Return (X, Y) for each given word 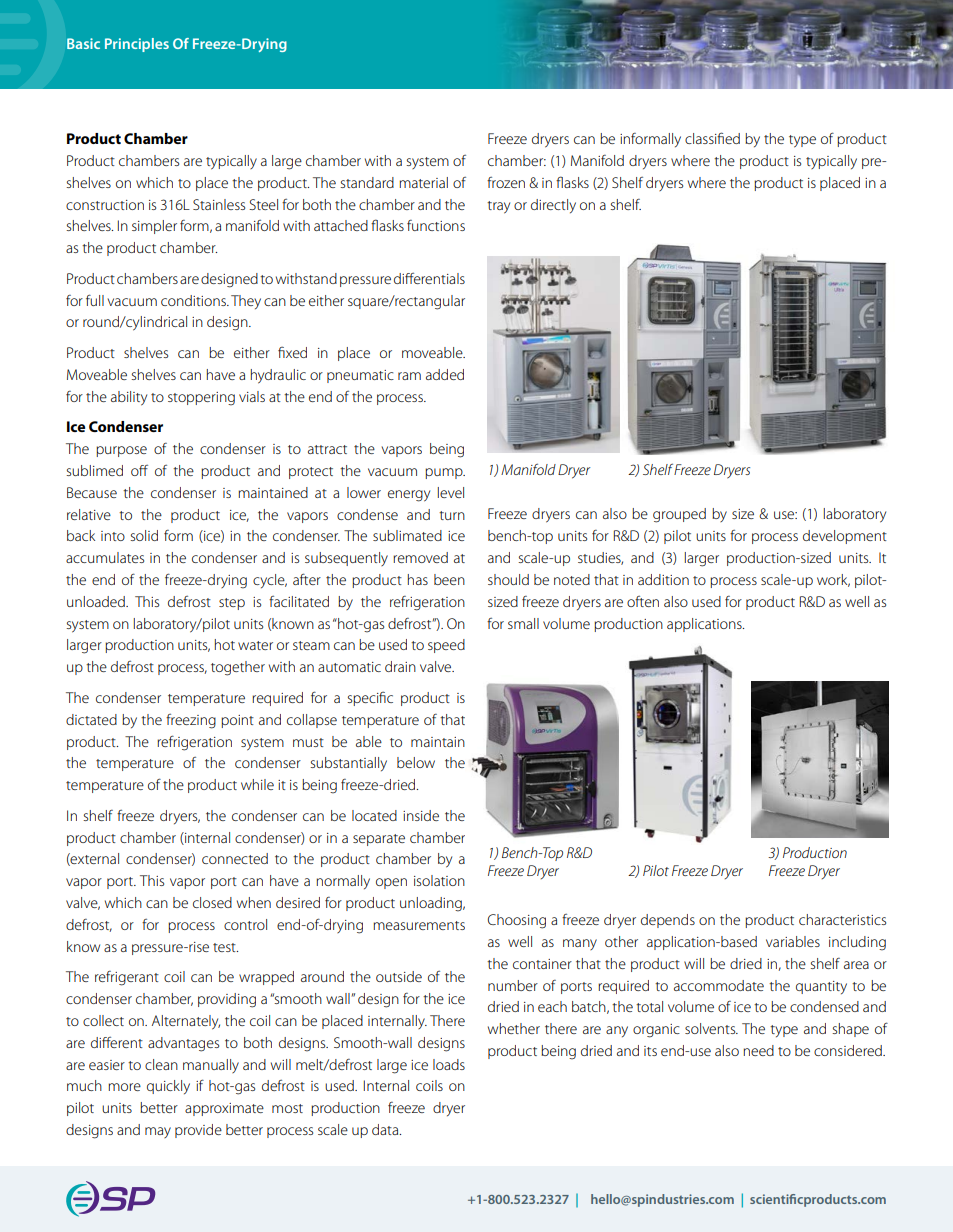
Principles (137, 45)
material (423, 182)
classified (712, 138)
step (232, 604)
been (449, 579)
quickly (168, 1087)
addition (663, 579)
